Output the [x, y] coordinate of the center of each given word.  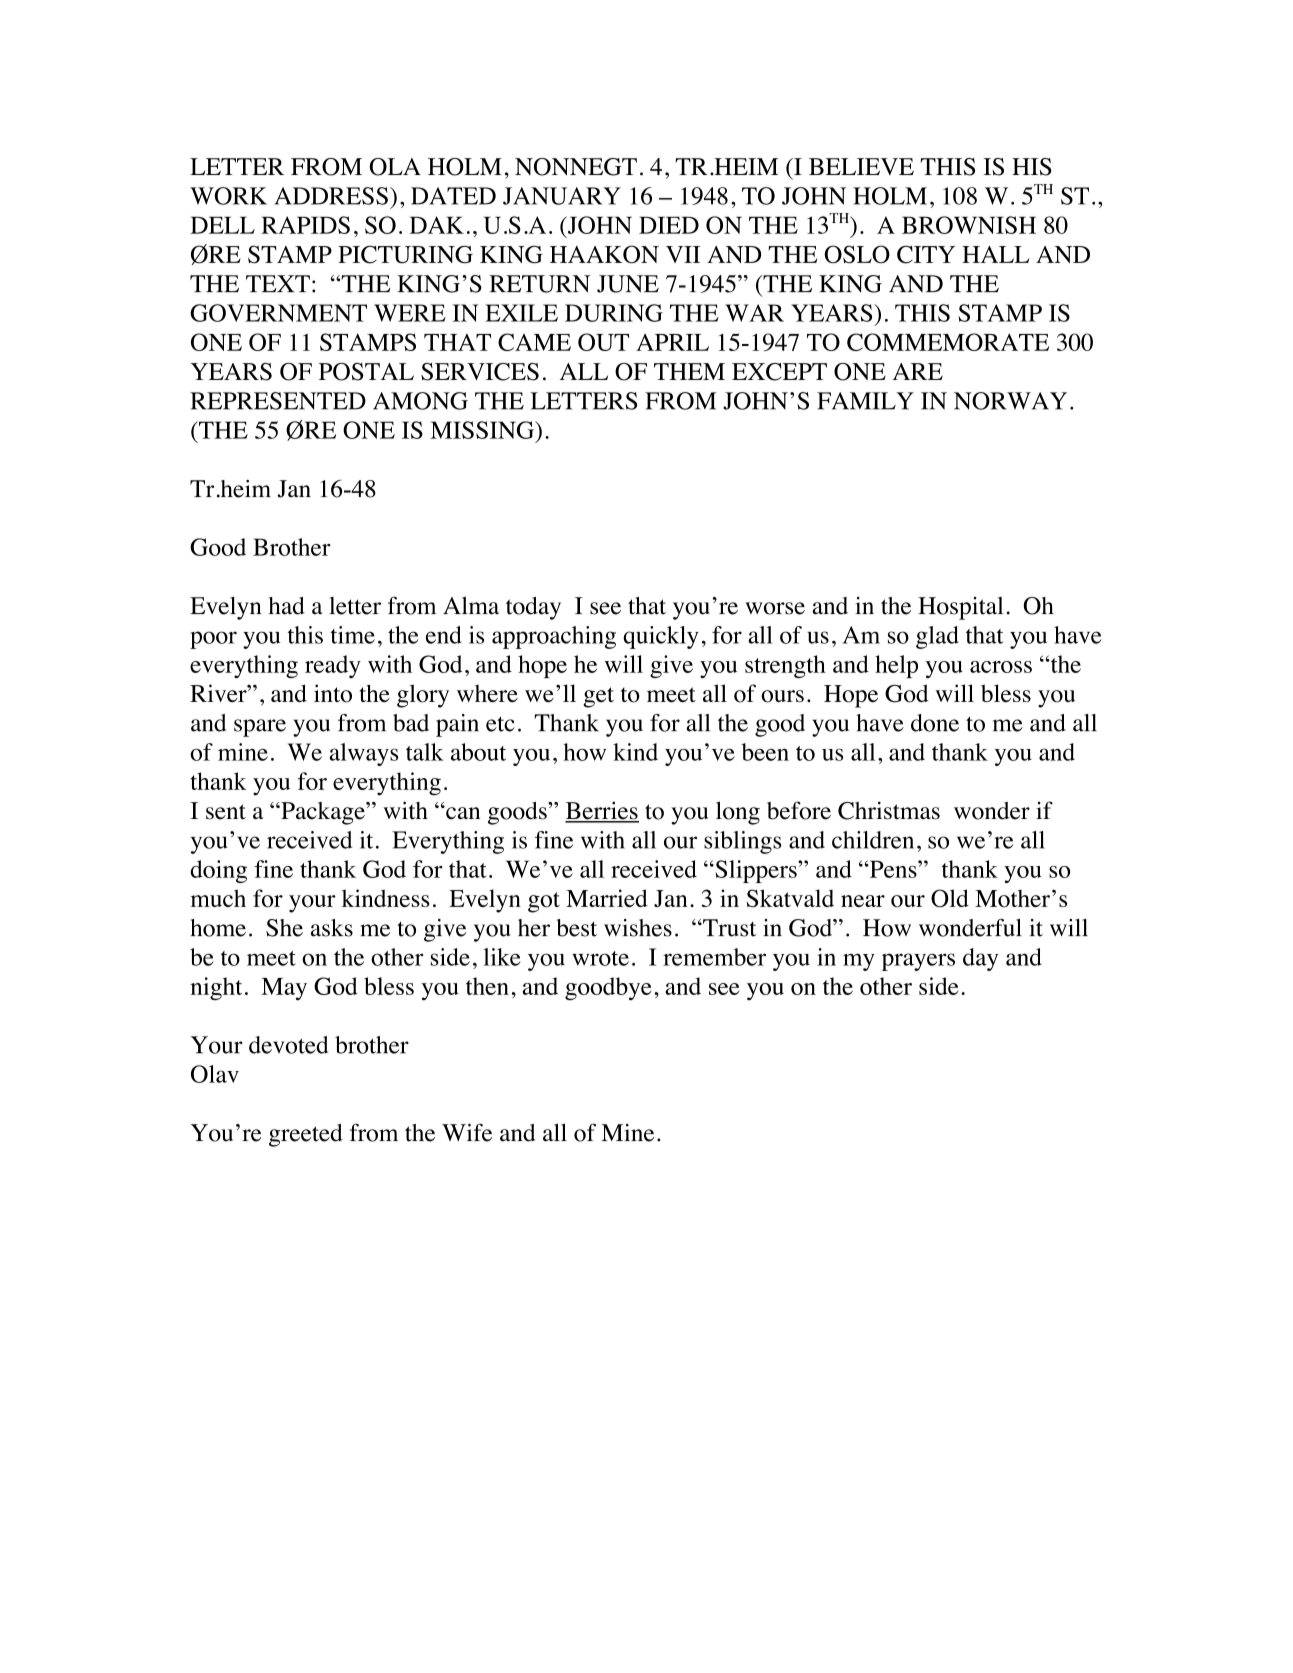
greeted [306, 1135]
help [896, 666]
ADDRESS [331, 196]
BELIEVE [861, 166]
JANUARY [562, 196]
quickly [661, 637]
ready [333, 666]
